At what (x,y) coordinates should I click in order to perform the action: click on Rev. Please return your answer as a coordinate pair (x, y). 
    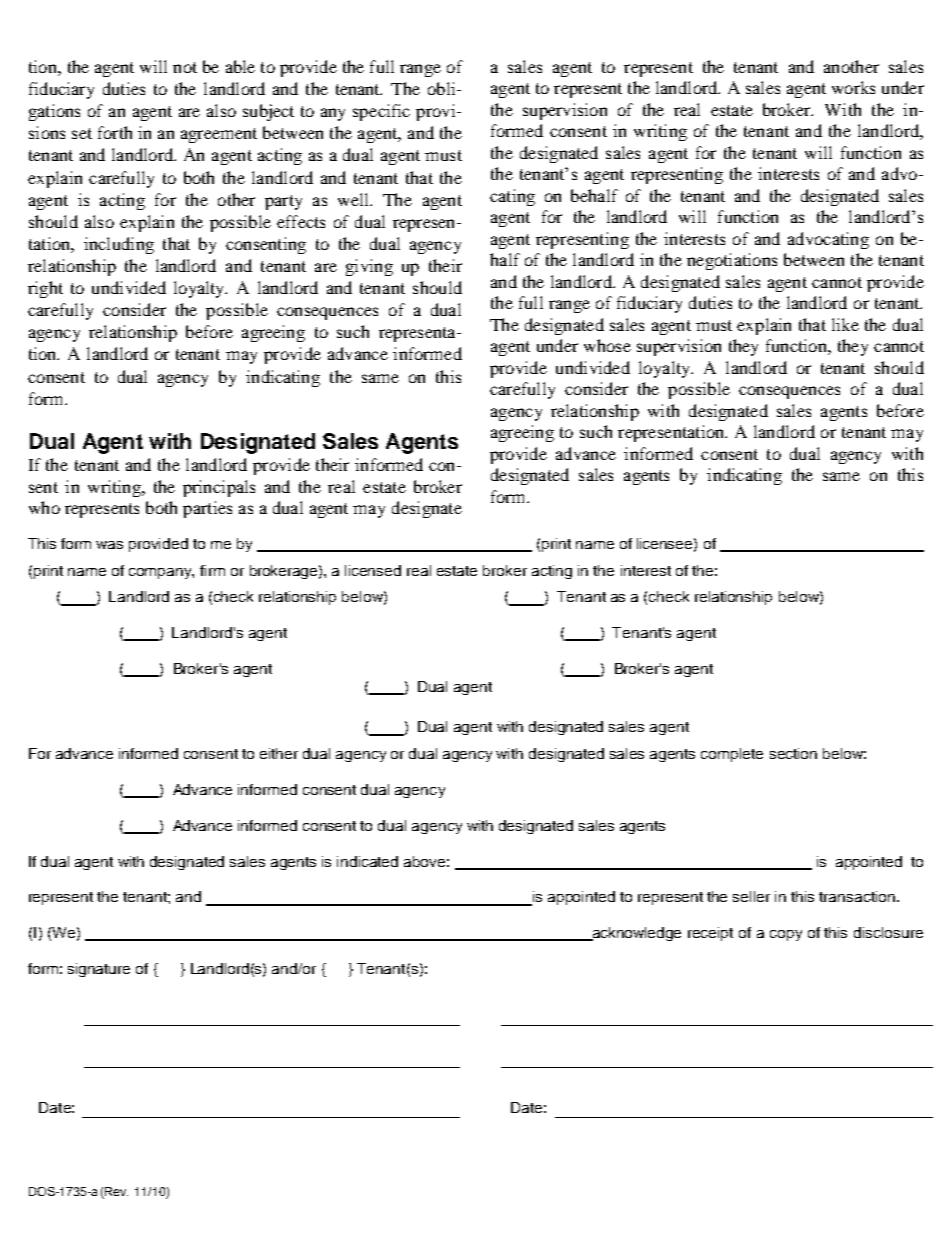
    Looking at the image, I should click on (116, 1191).
